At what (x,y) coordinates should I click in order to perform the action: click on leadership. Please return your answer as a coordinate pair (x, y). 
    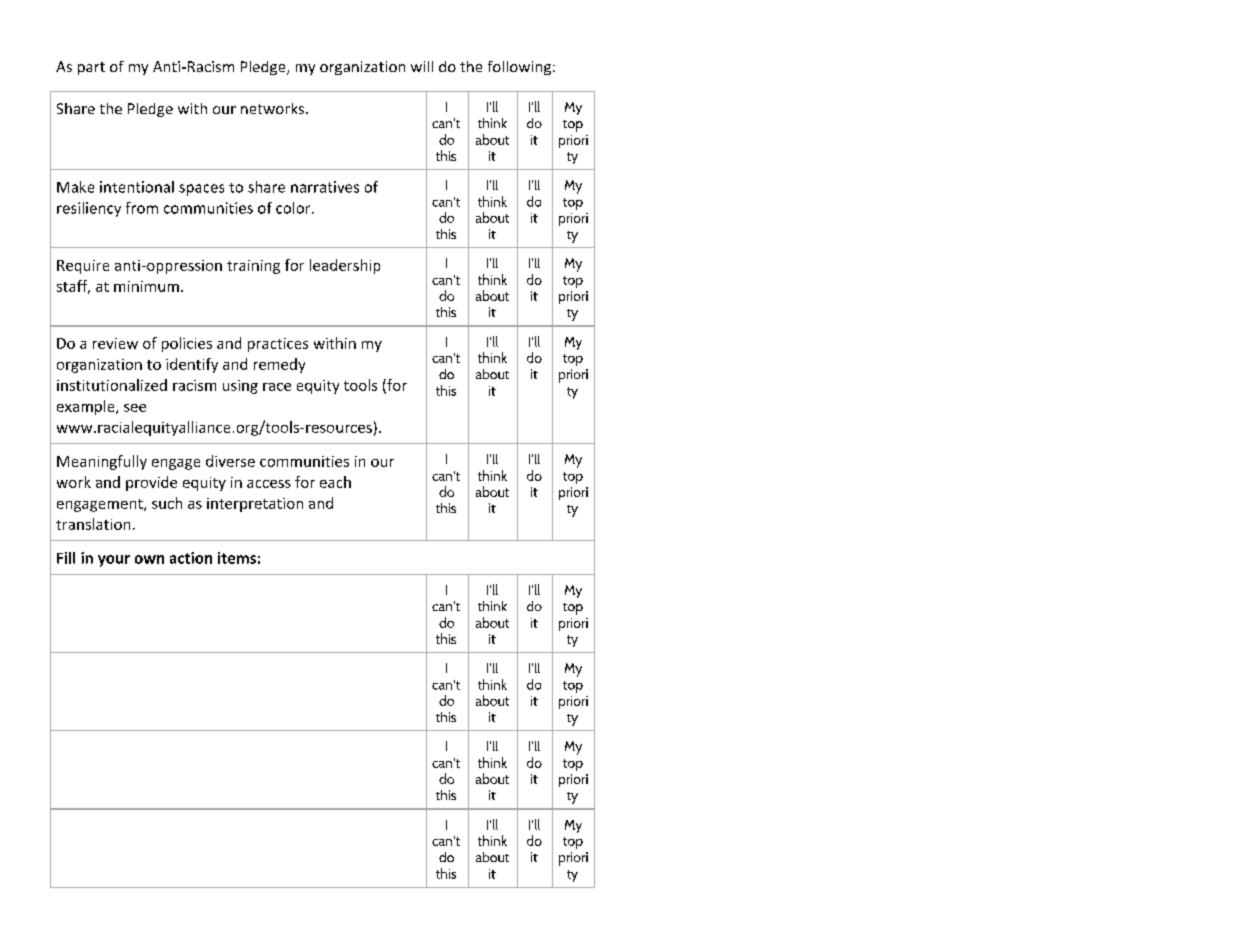
    Looking at the image, I should click on (345, 266).
